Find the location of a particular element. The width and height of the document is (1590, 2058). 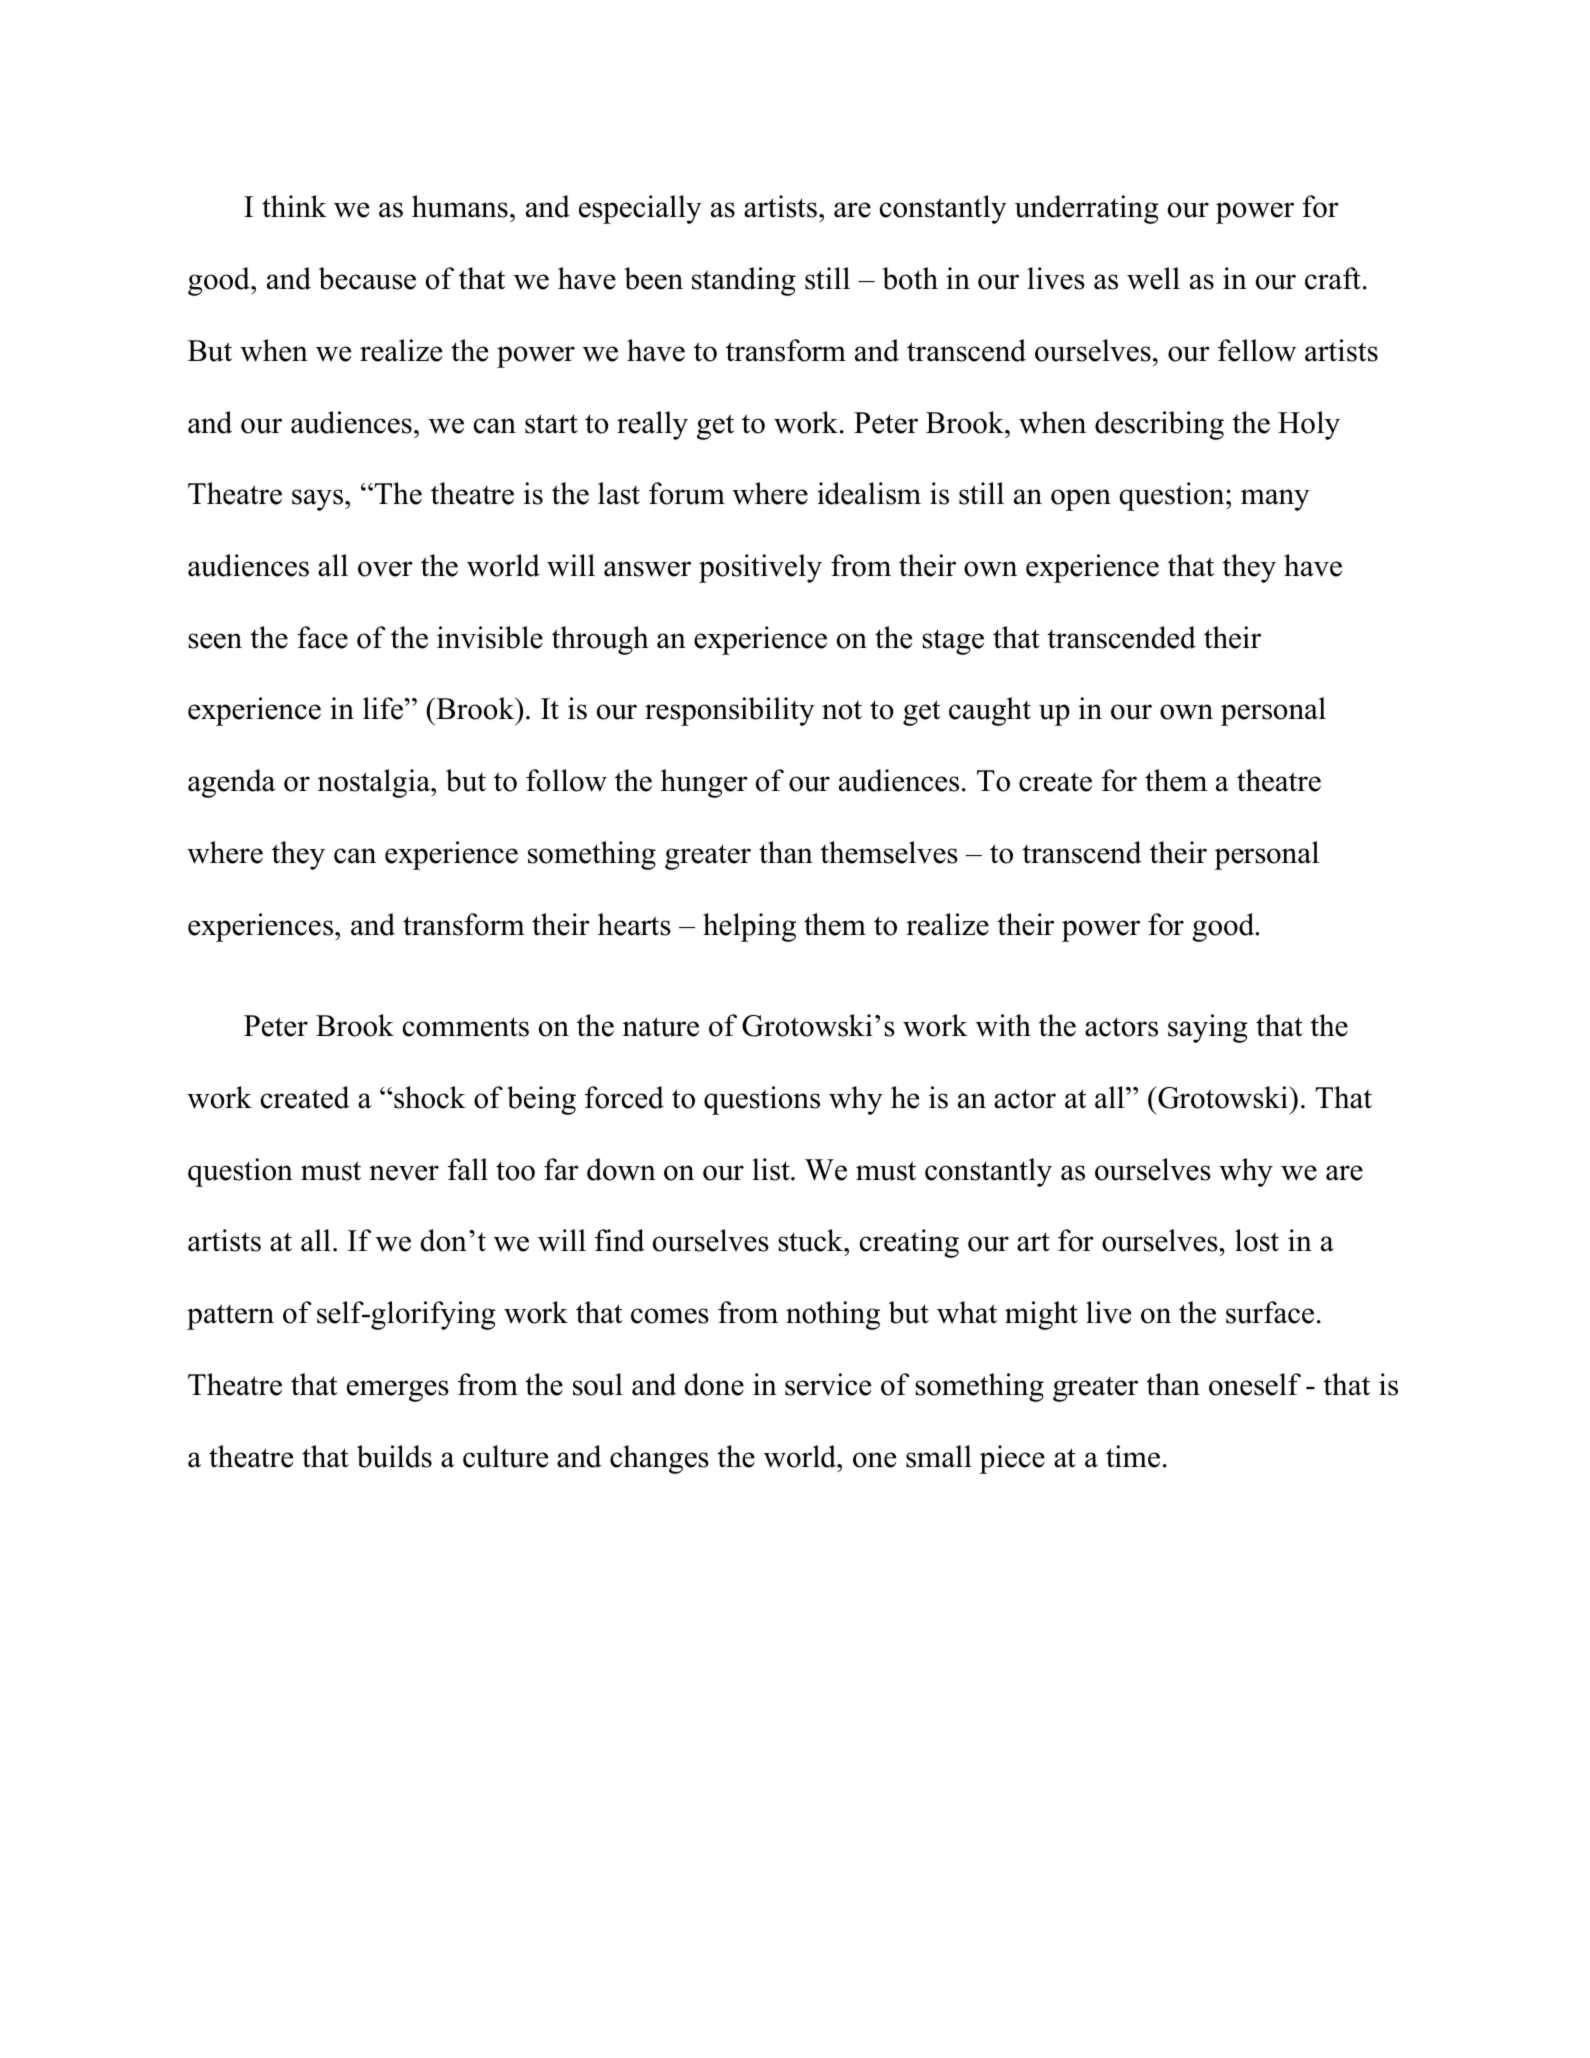

well is located at coordinates (1153, 278).
